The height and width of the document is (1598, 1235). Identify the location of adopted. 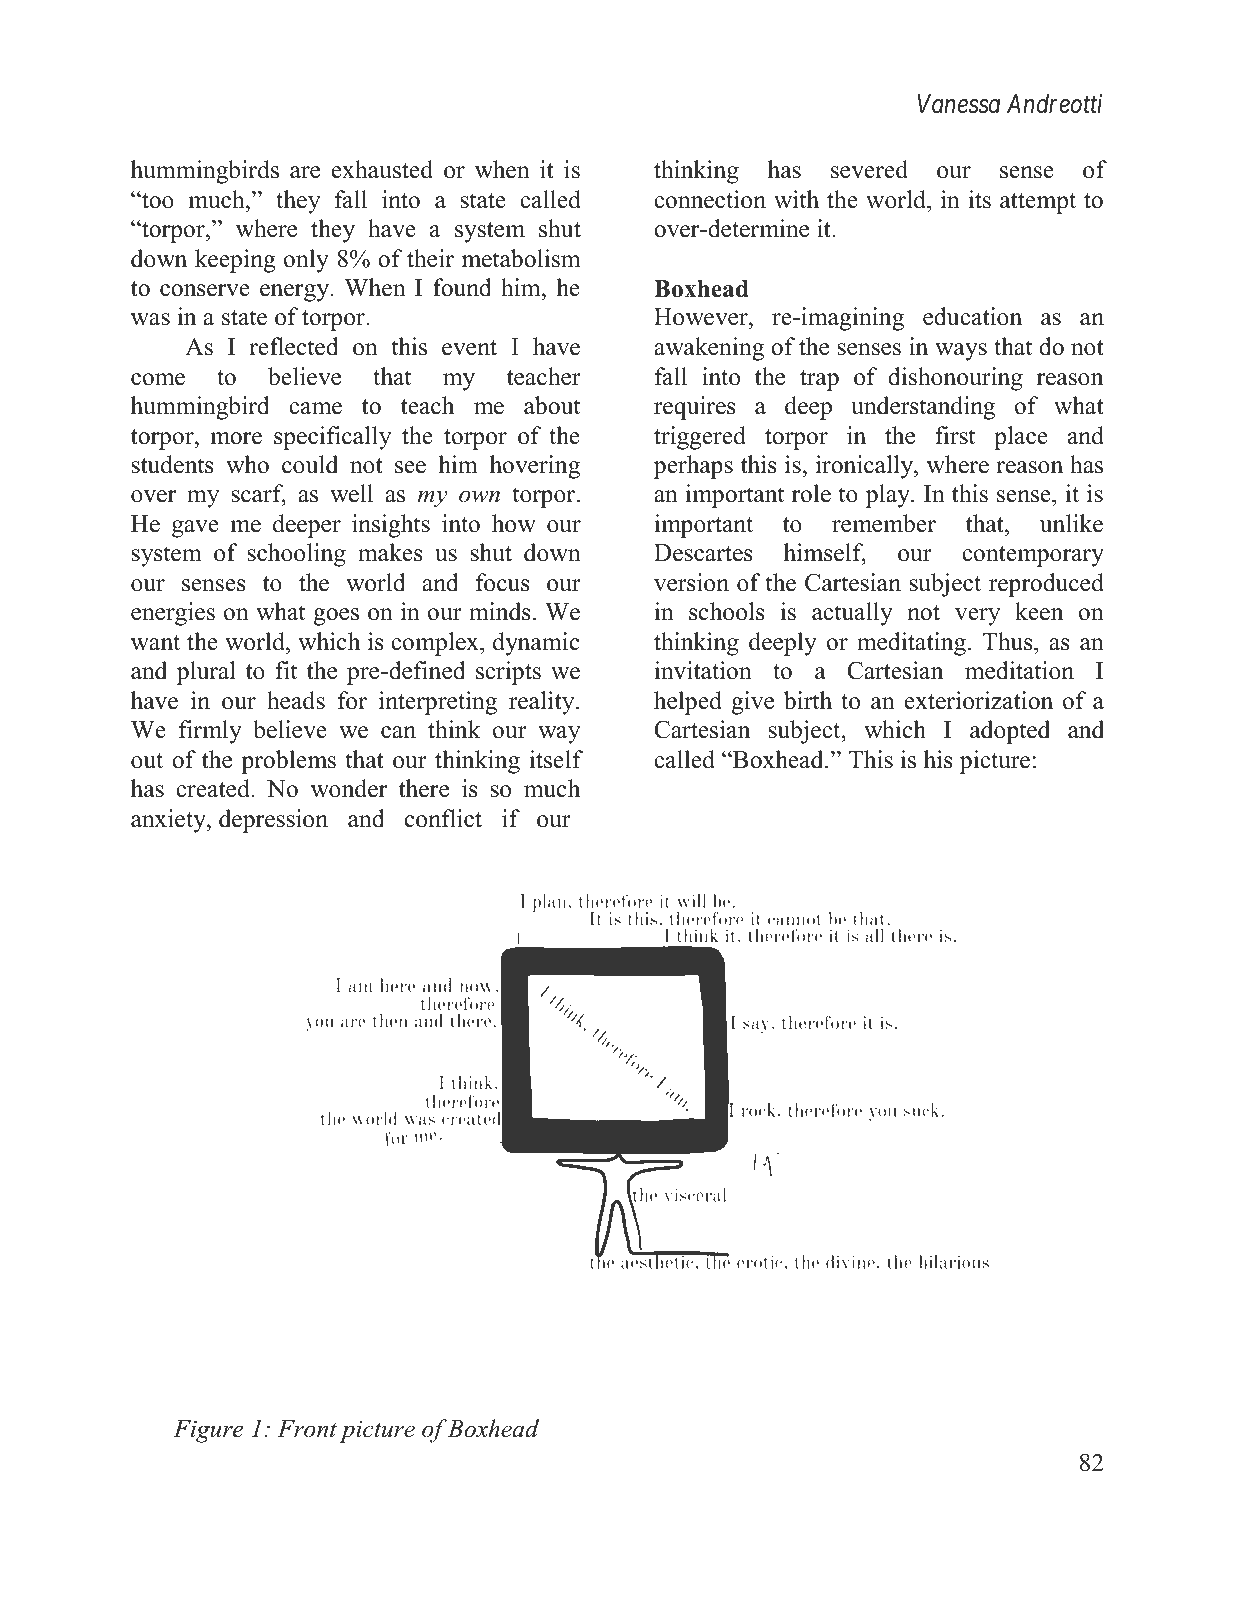
(1010, 732).
